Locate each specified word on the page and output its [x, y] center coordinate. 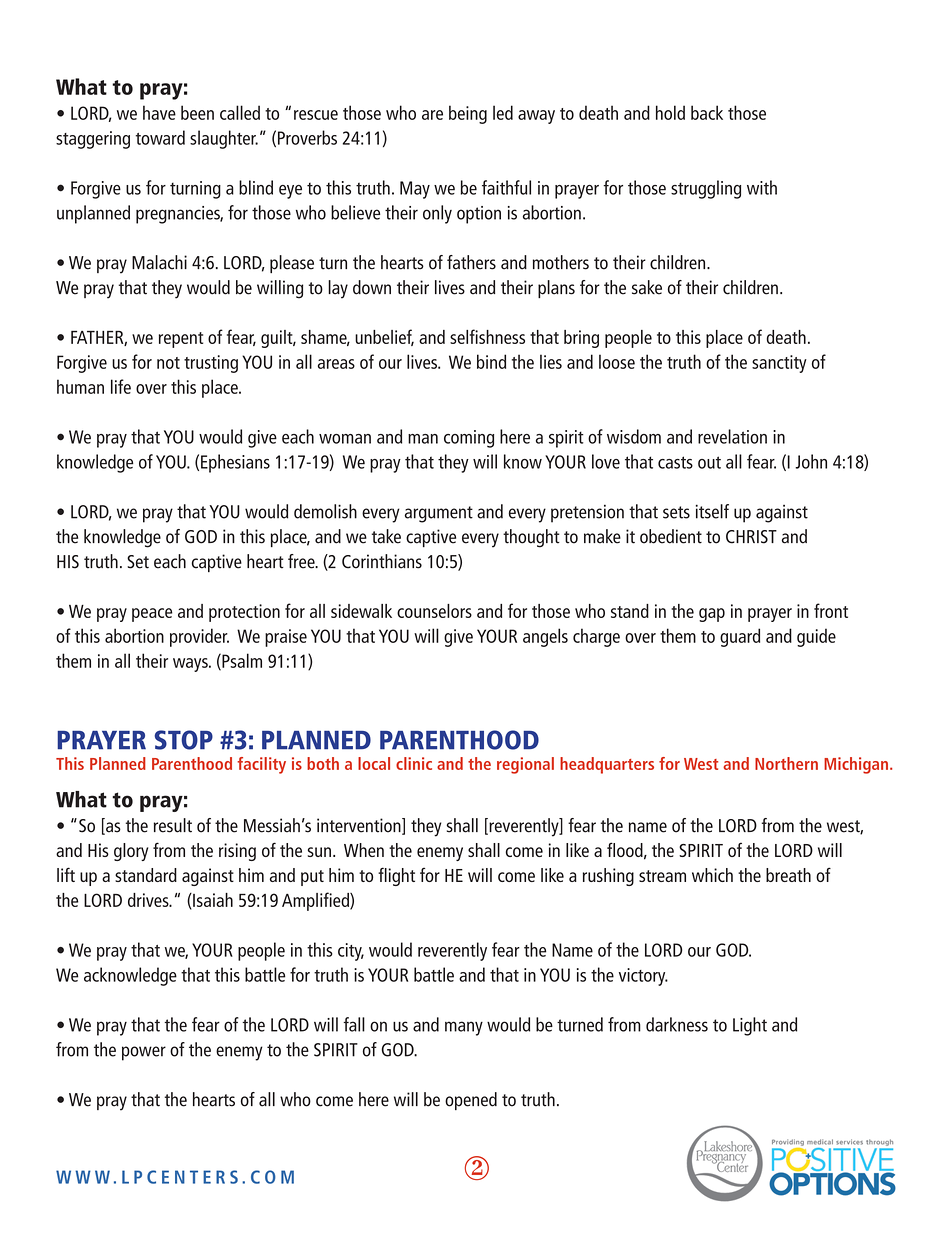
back [707, 112]
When [364, 850]
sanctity [779, 364]
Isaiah [212, 901]
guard [740, 637]
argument [439, 514]
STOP [184, 740]
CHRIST [751, 537]
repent [181, 340]
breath [788, 875]
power [144, 1053]
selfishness [487, 336]
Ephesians [235, 463]
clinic [414, 763]
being [468, 114]
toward [160, 137]
